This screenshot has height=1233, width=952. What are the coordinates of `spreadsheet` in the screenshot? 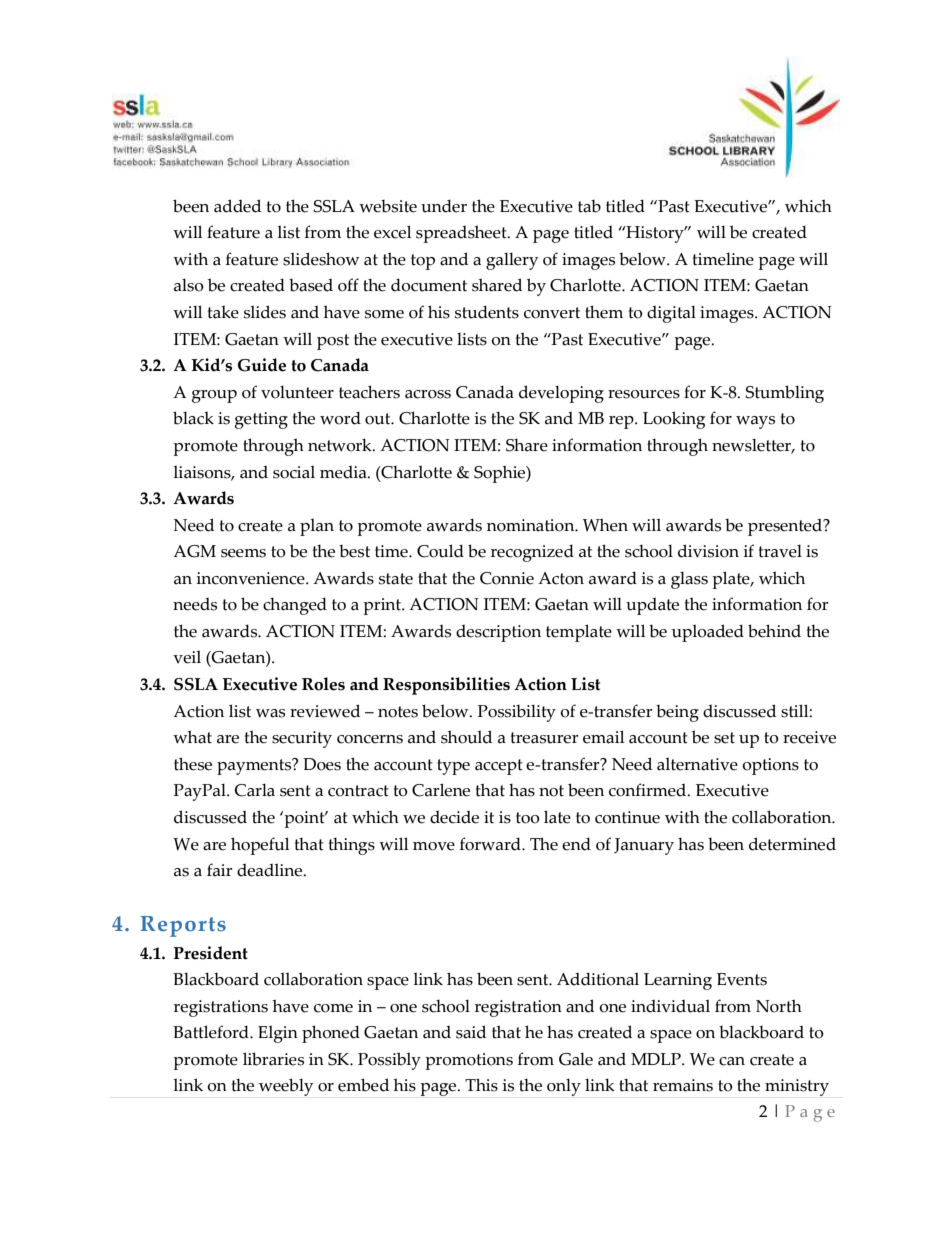 It's located at (462, 234).
